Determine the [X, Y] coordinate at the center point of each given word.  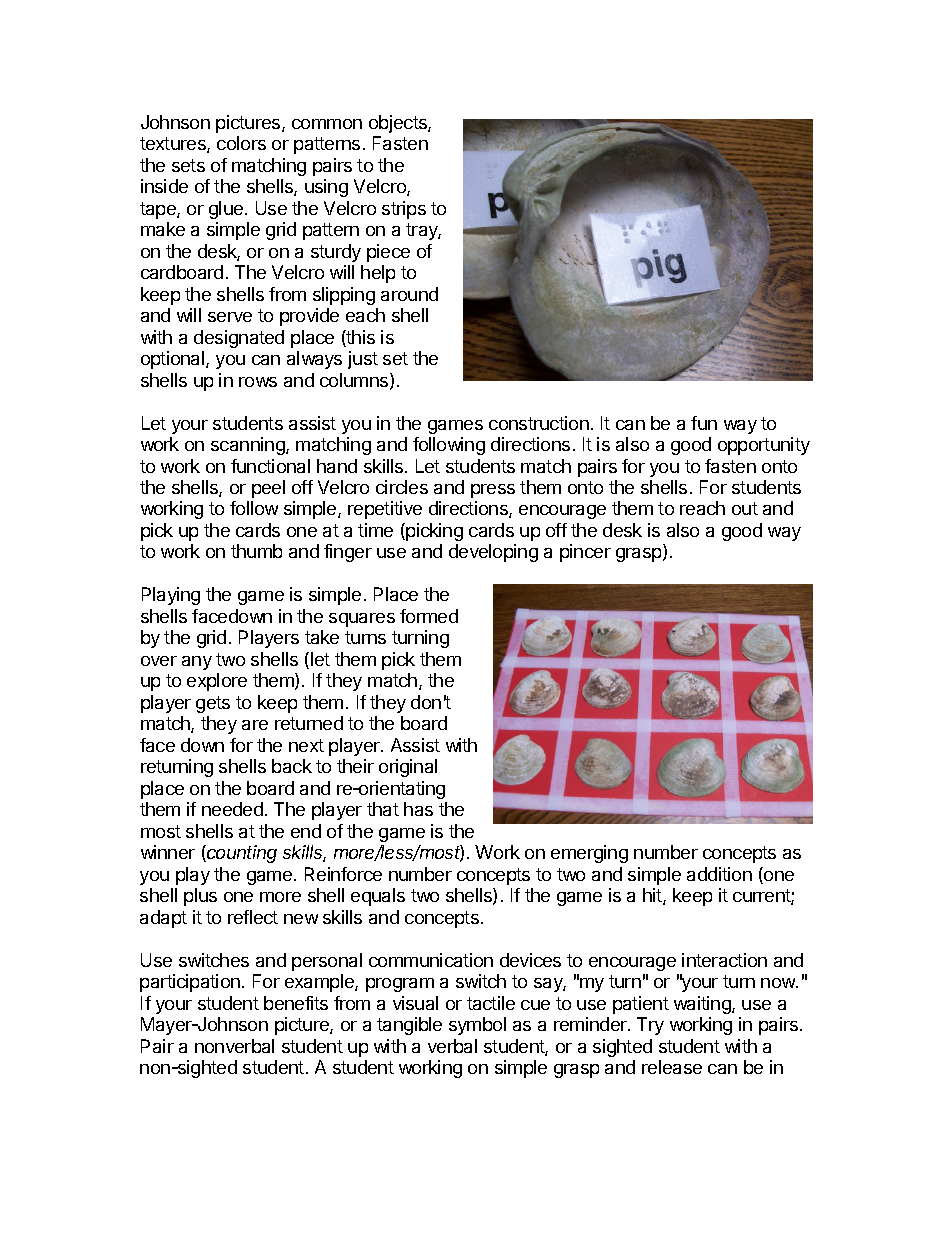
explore [217, 682]
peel [268, 489]
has [418, 809]
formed [429, 616]
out [745, 508]
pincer [585, 553]
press [493, 491]
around [409, 294]
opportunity [764, 446]
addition [719, 874]
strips [404, 210]
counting [241, 854]
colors [241, 143]
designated [239, 339]
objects [399, 124]
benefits [296, 1003]
